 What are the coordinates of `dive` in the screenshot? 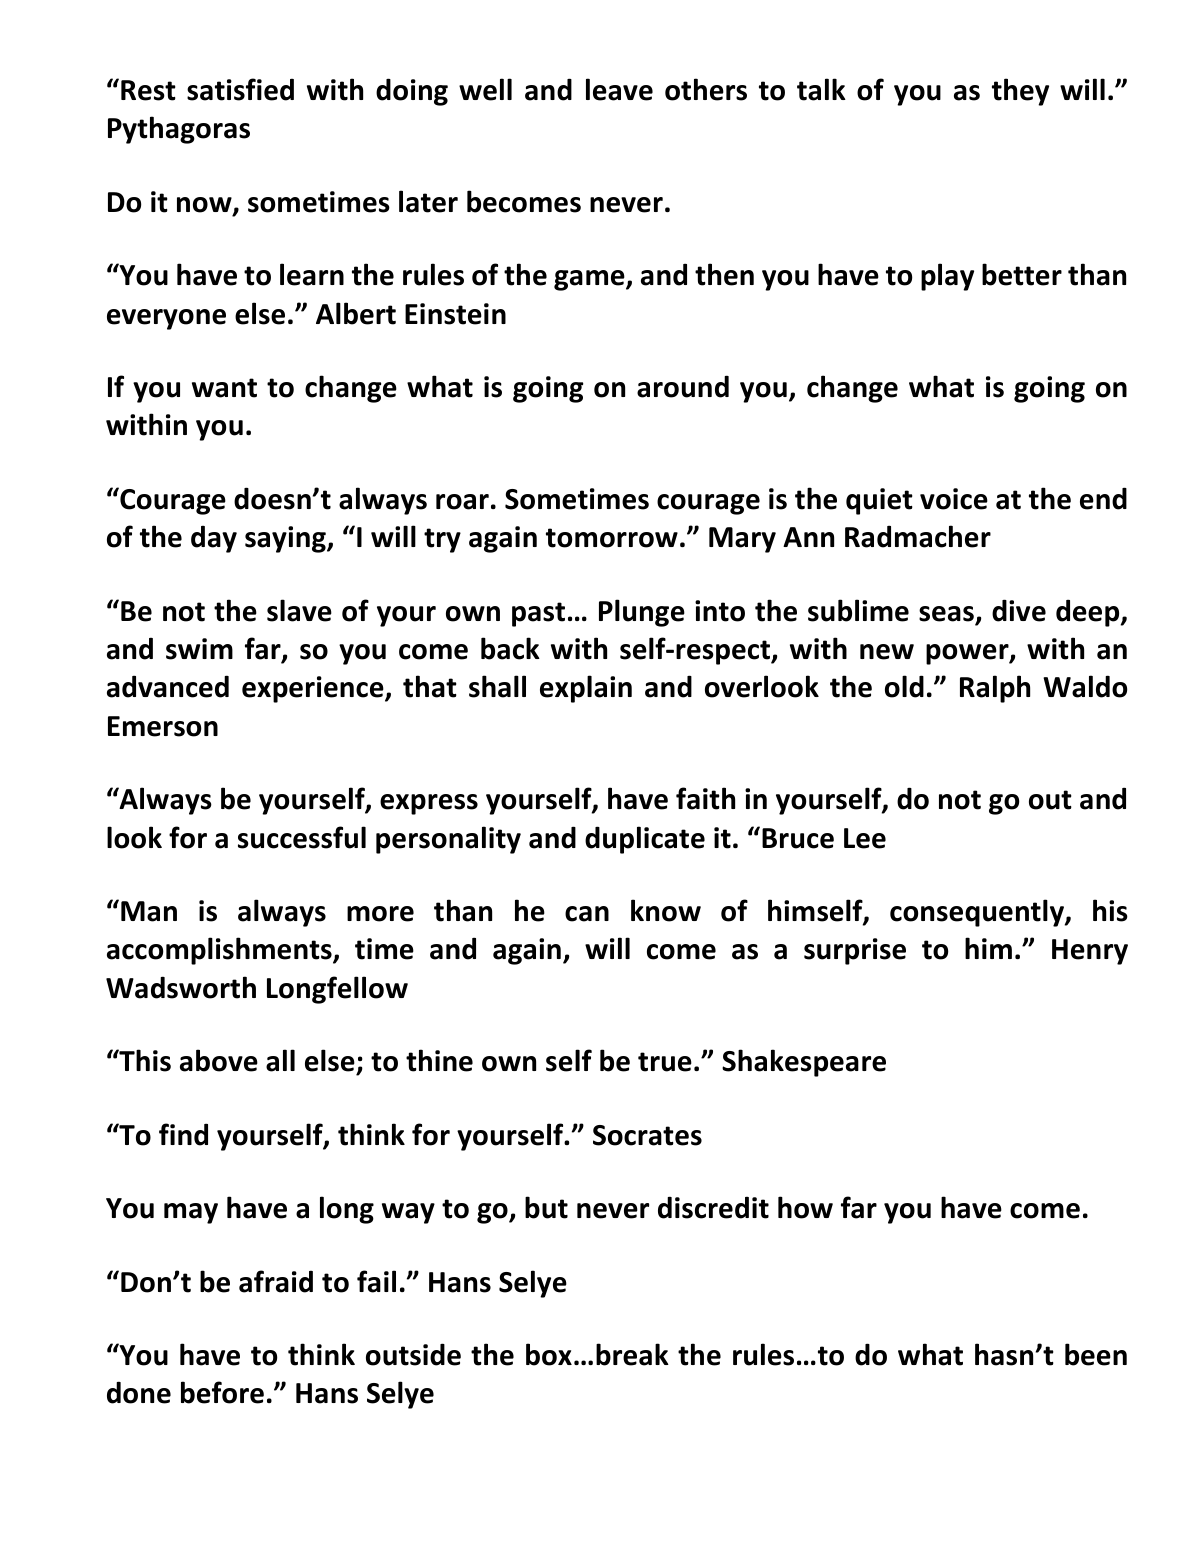 It's located at (1019, 610).
